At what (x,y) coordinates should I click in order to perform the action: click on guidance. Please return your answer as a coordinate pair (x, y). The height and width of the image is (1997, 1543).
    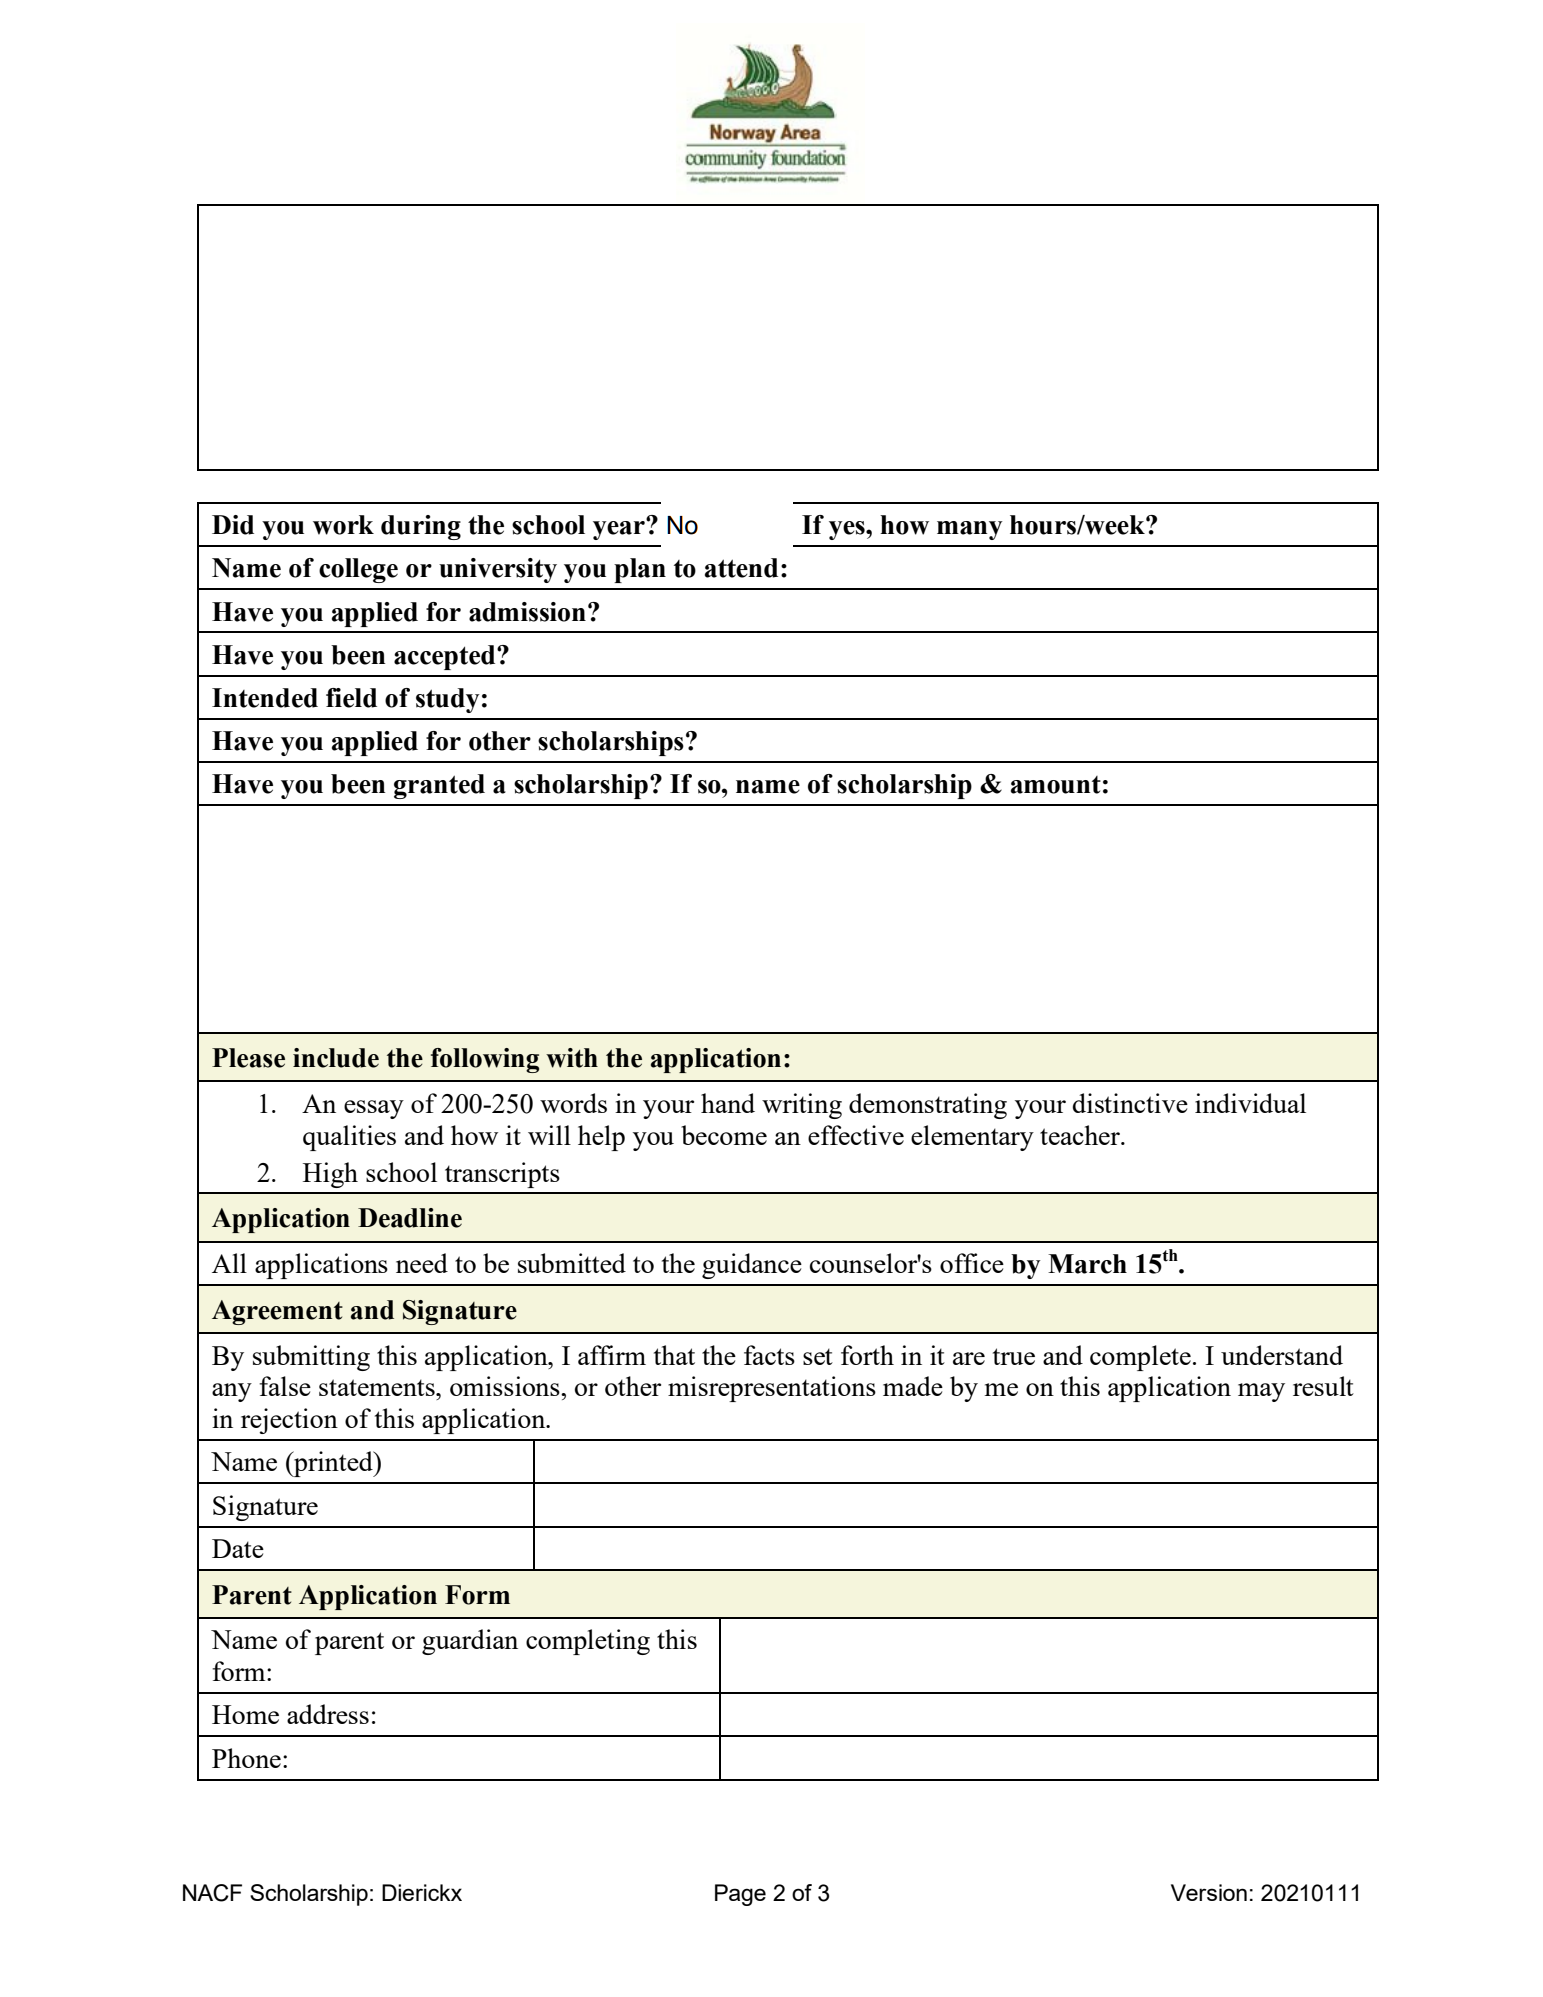
    Looking at the image, I should click on (752, 1266).
